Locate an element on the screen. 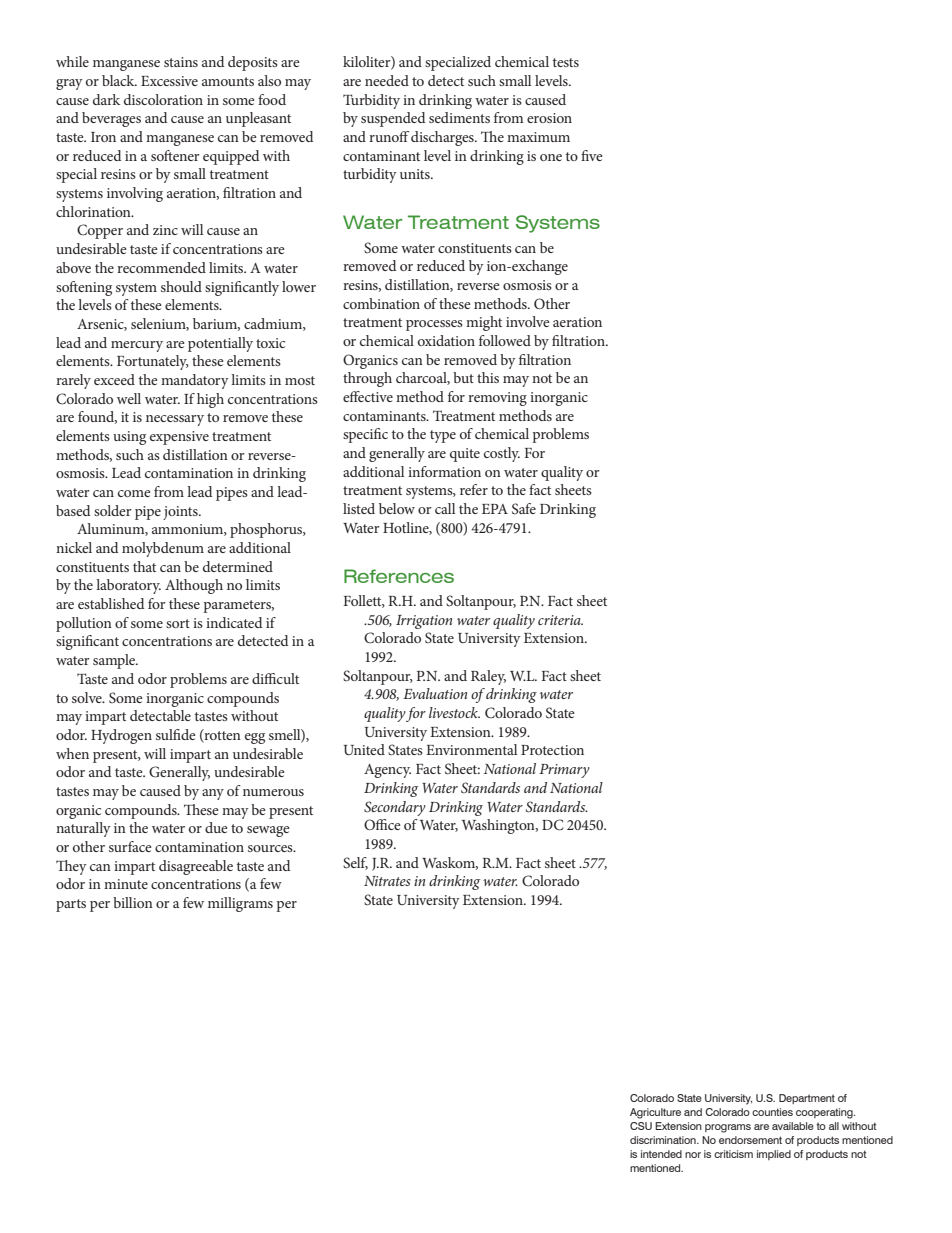 Image resolution: width=952 pixels, height=1233 pixels. surface is located at coordinates (130, 846).
